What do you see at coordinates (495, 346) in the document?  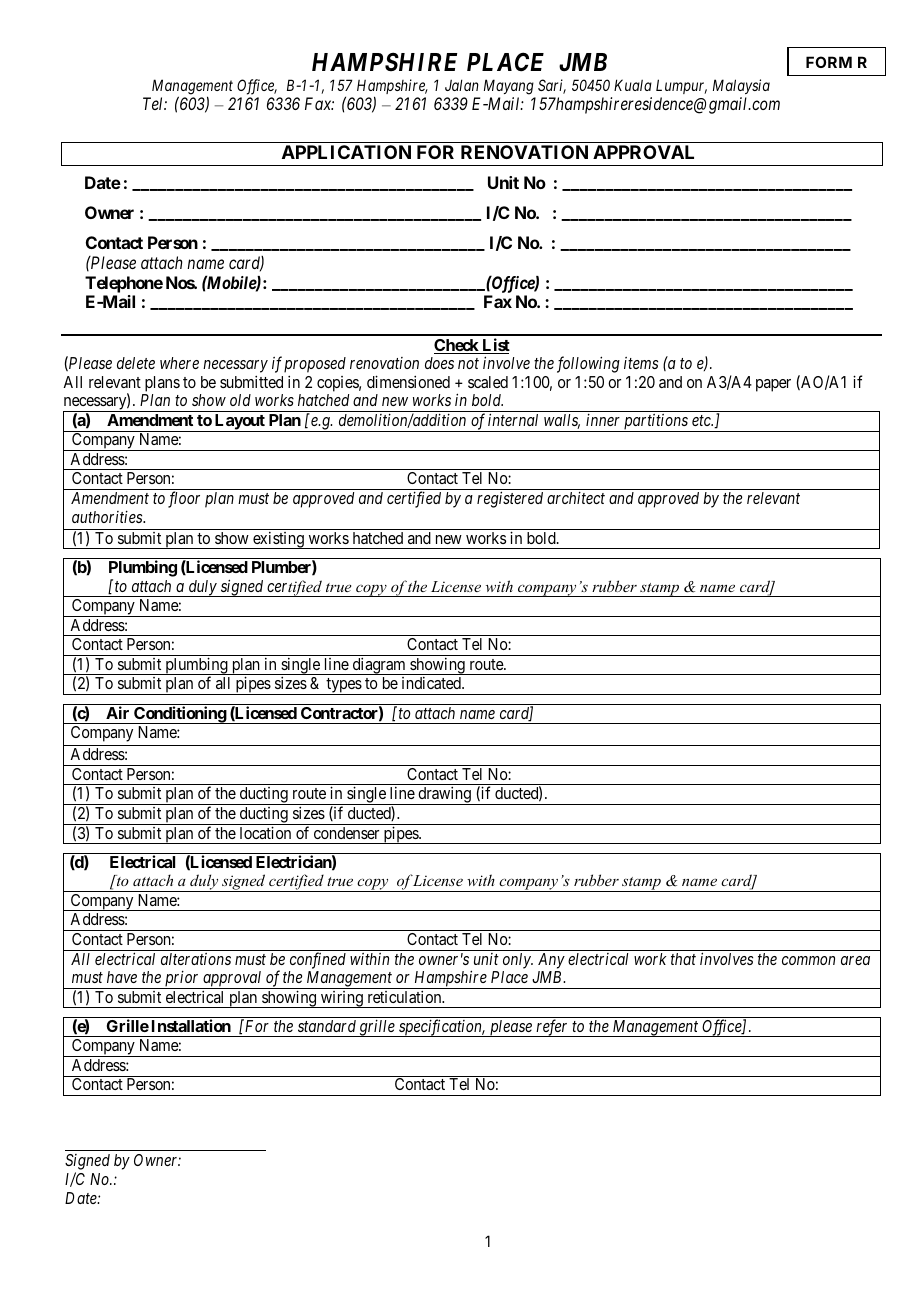 I see `List` at bounding box center [495, 346].
